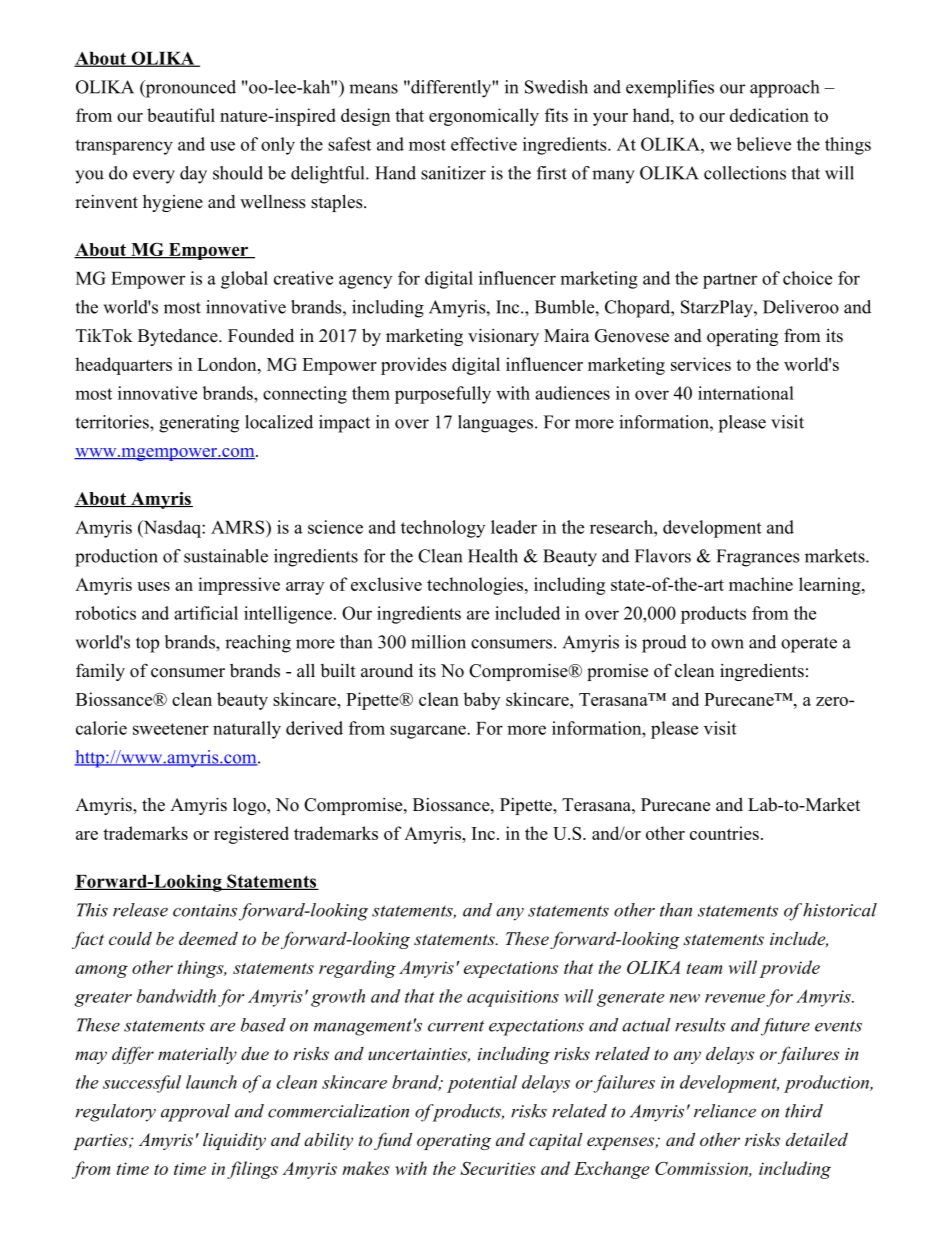 This image has height=1233, width=952. Describe the element at coordinates (498, 1168) in the image. I see `Securities` at that location.
